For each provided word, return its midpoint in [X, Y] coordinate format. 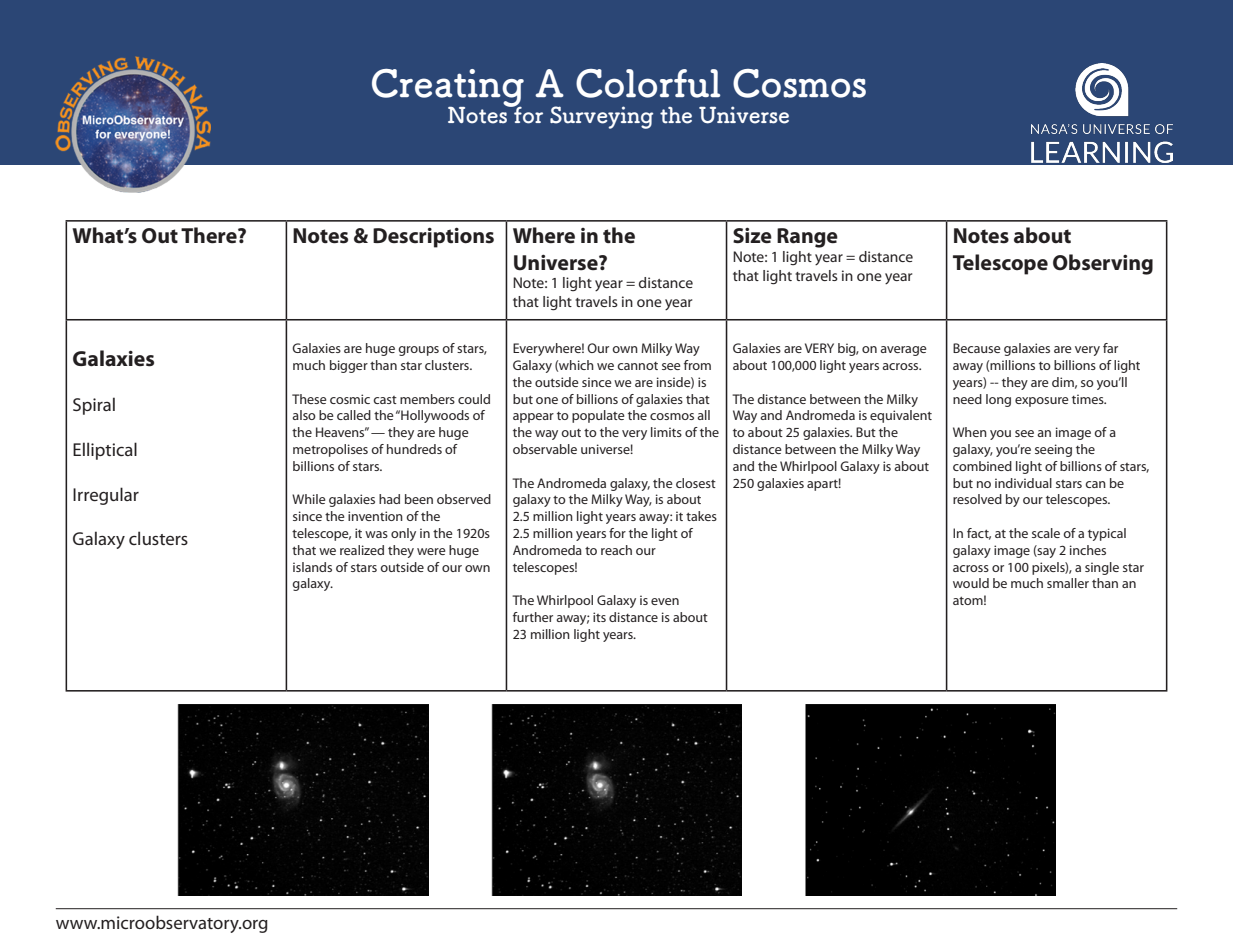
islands [312, 567]
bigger [349, 366]
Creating [448, 89]
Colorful [648, 83]
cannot [637, 366]
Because [977, 348]
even [665, 601]
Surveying [601, 117]
